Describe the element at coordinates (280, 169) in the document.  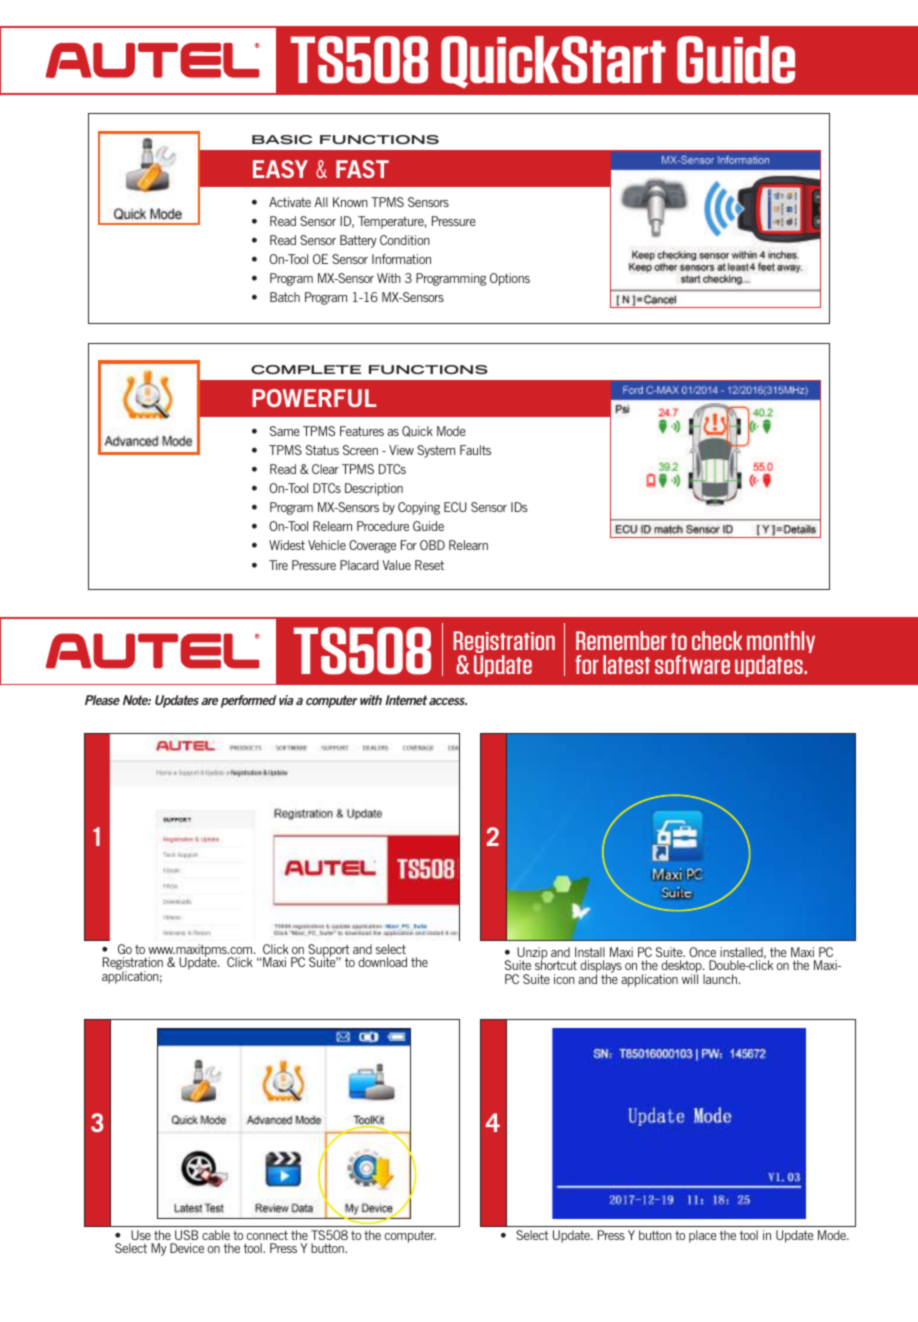
I see `EASY` at that location.
